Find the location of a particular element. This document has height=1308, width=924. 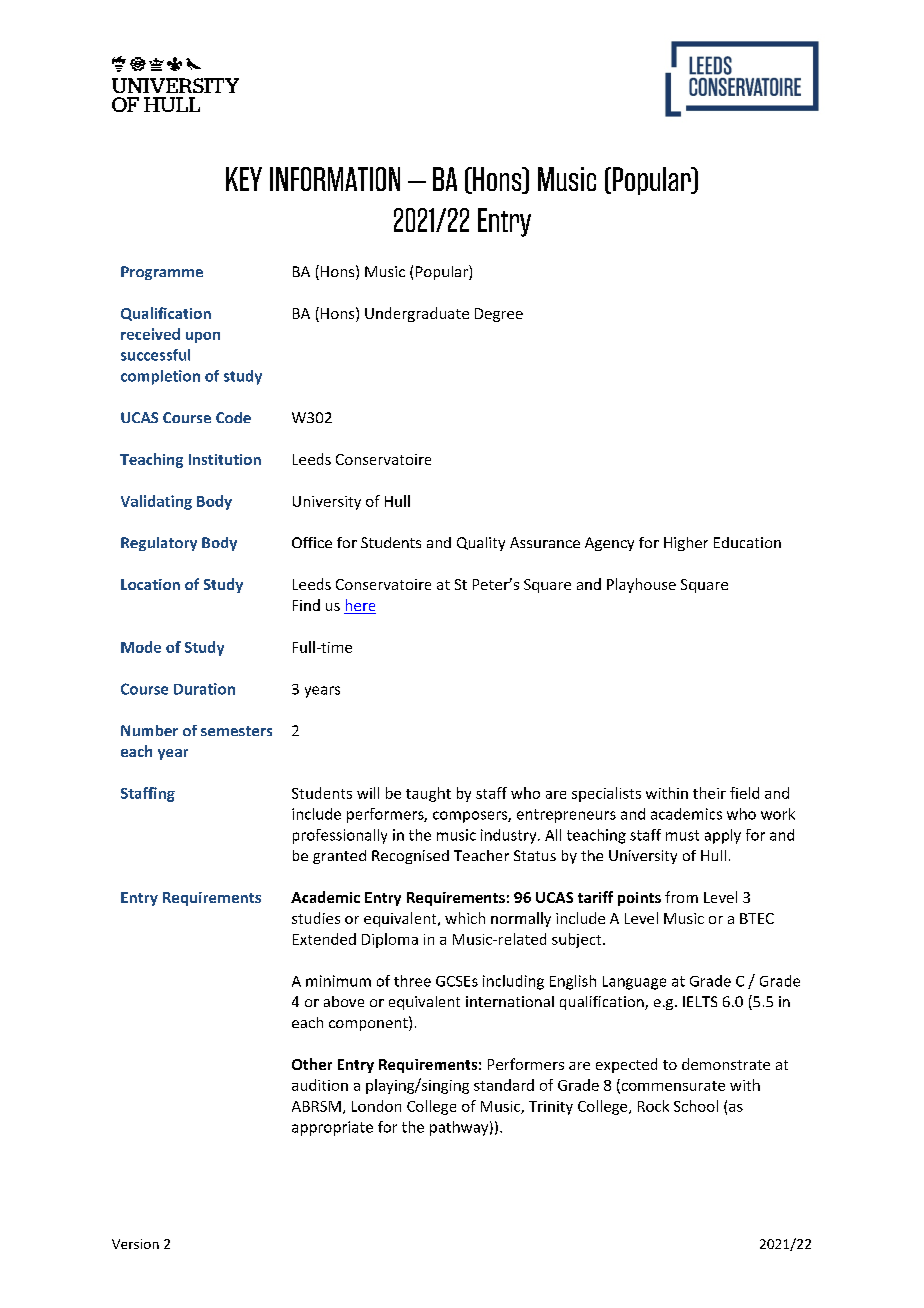

Version is located at coordinates (135, 1244).
